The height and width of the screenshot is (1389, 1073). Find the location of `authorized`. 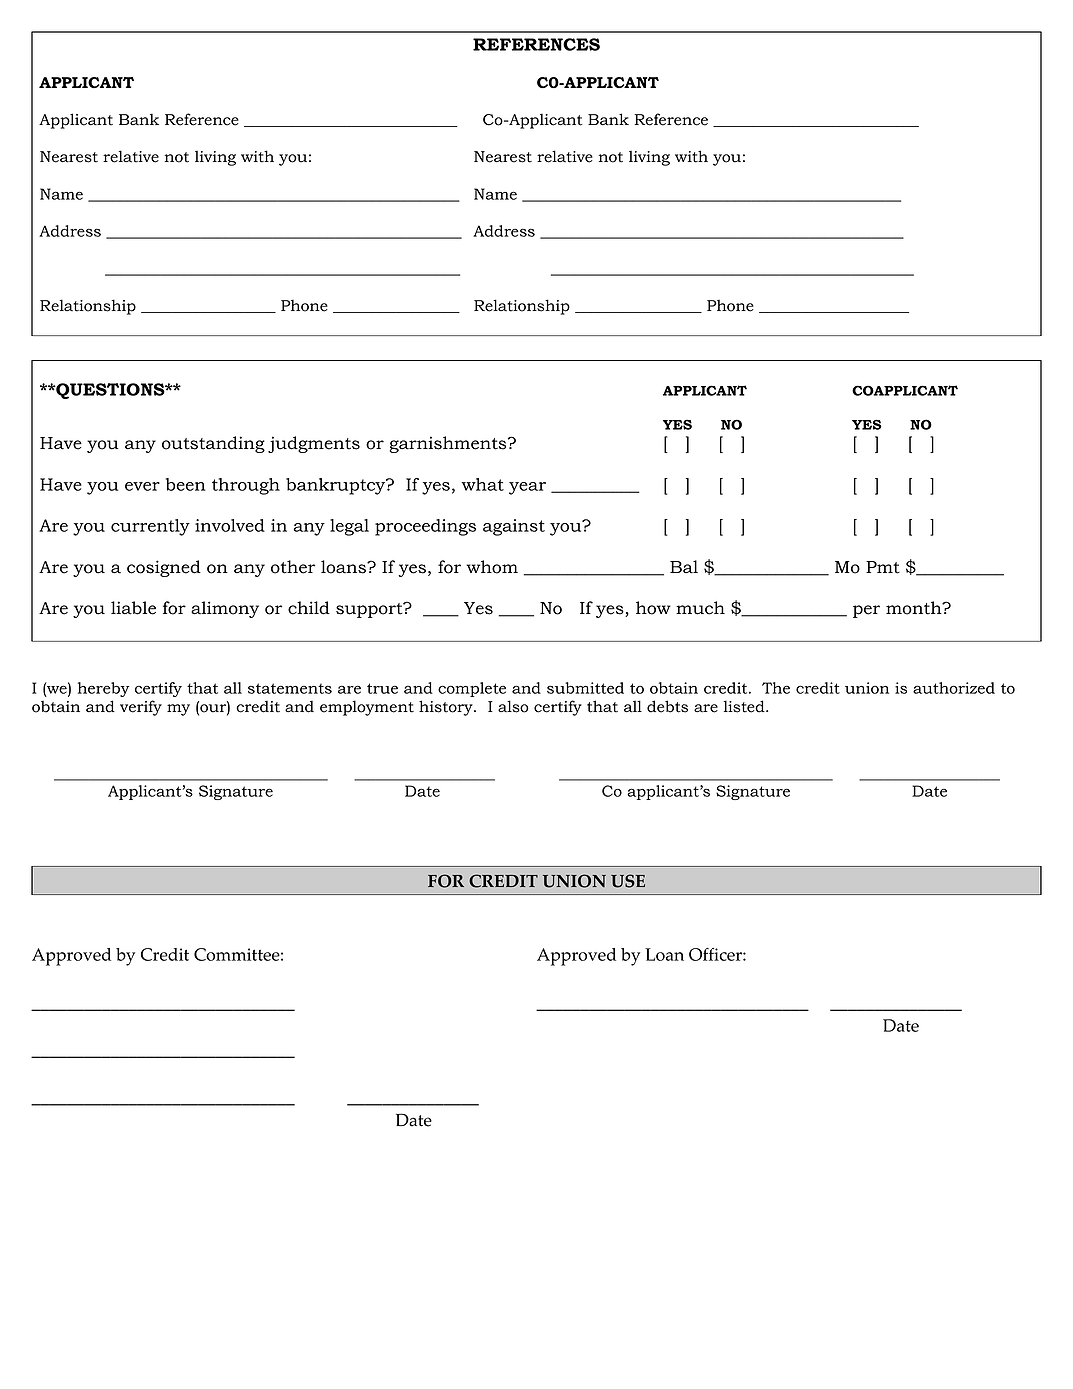

authorized is located at coordinates (954, 688).
